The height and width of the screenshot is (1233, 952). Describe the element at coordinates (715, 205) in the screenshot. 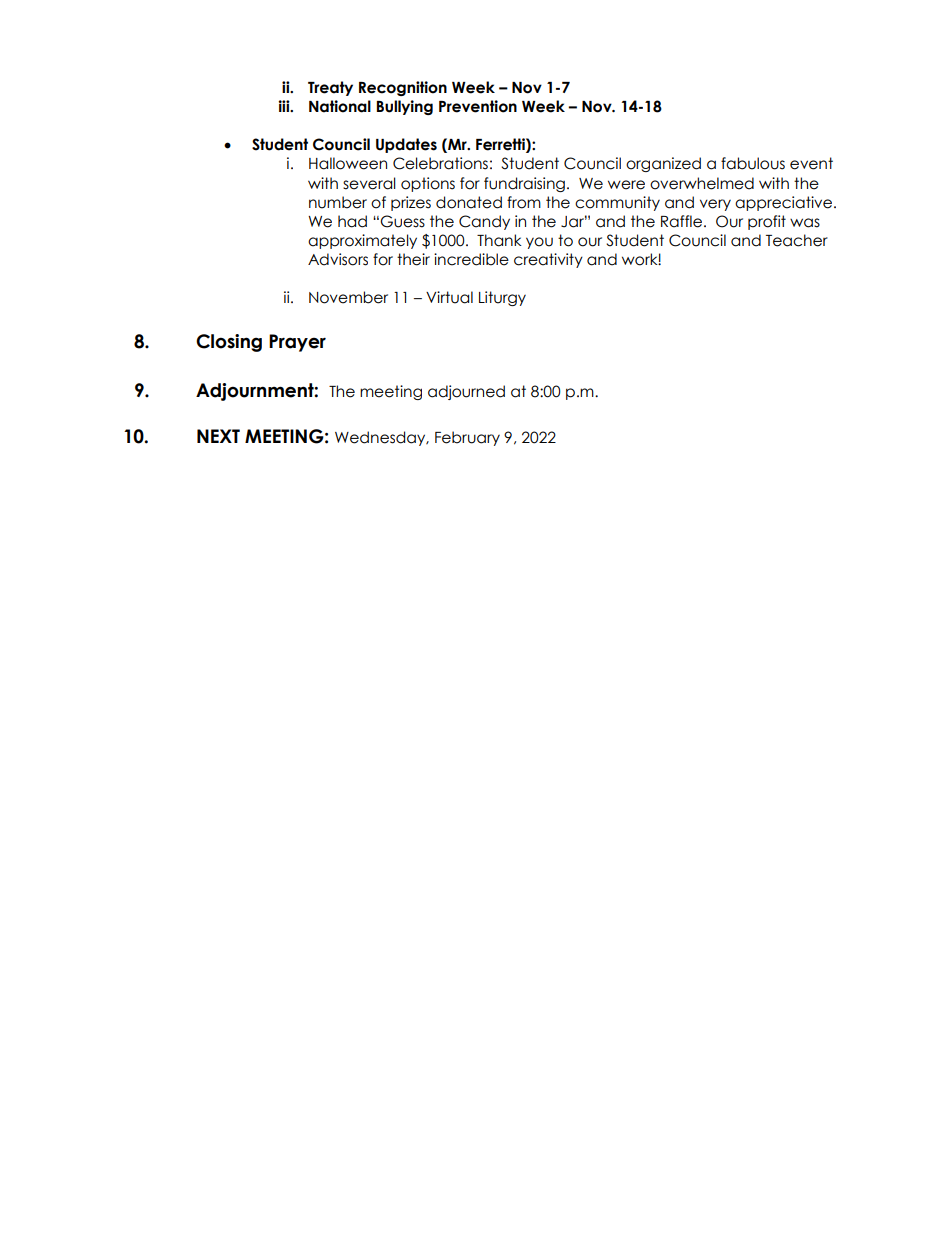

I see `very` at that location.
